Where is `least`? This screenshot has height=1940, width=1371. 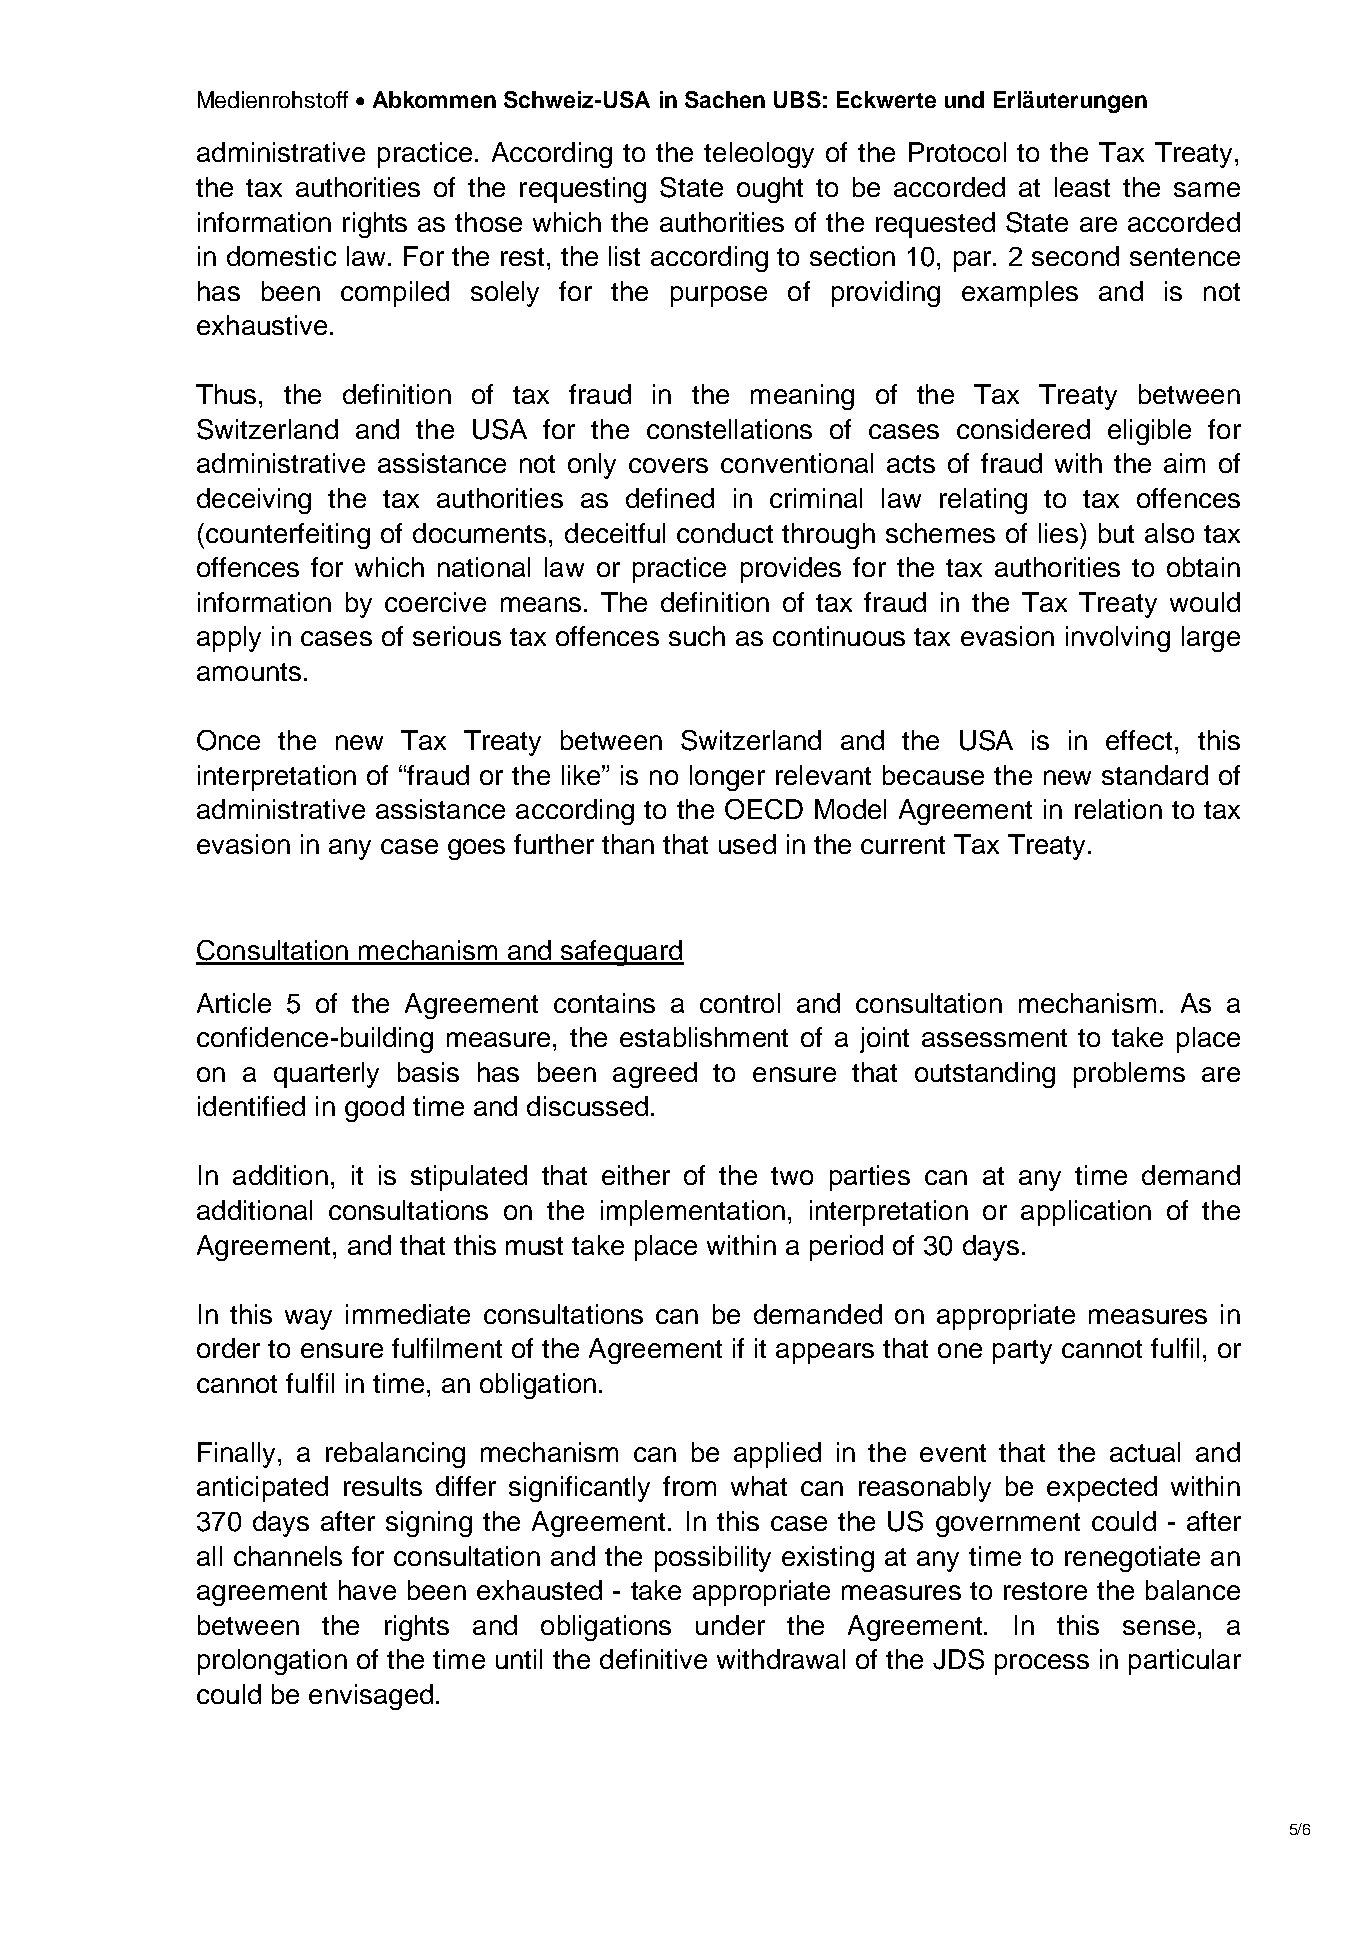
least is located at coordinates (1082, 187).
